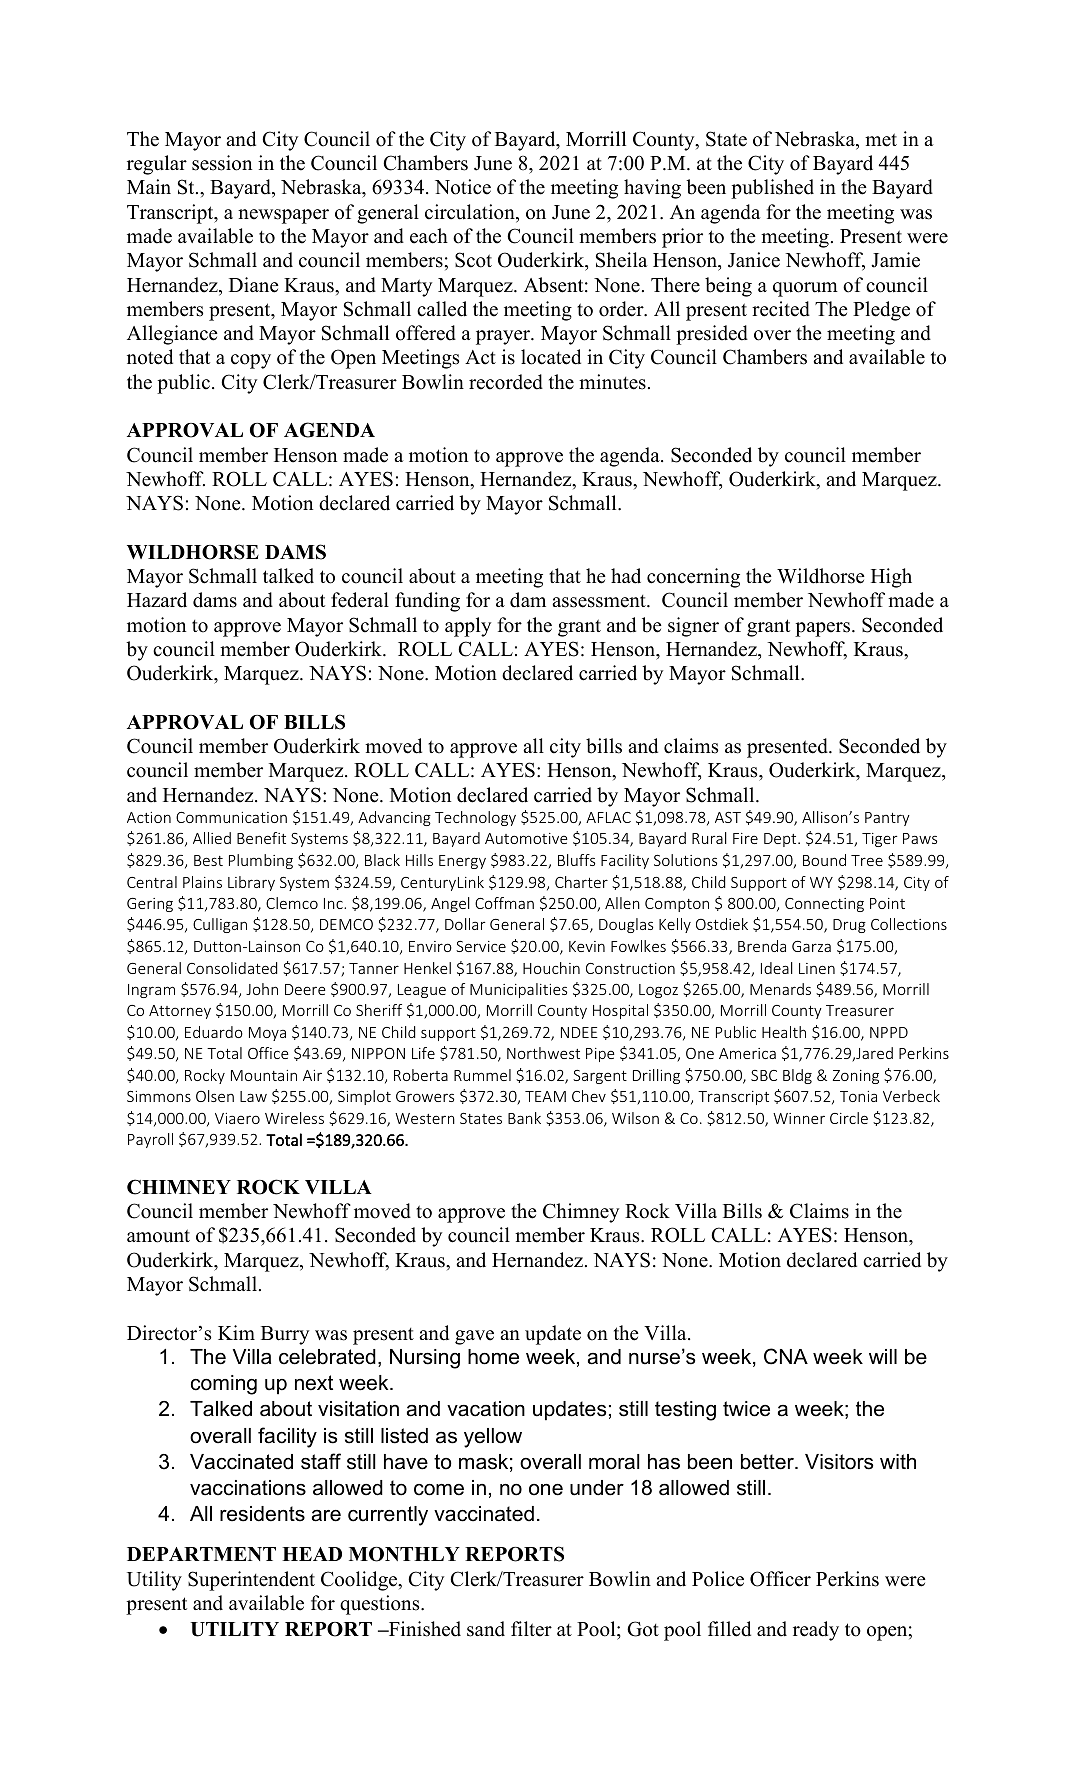  I want to click on Coffman, so click(504, 903).
